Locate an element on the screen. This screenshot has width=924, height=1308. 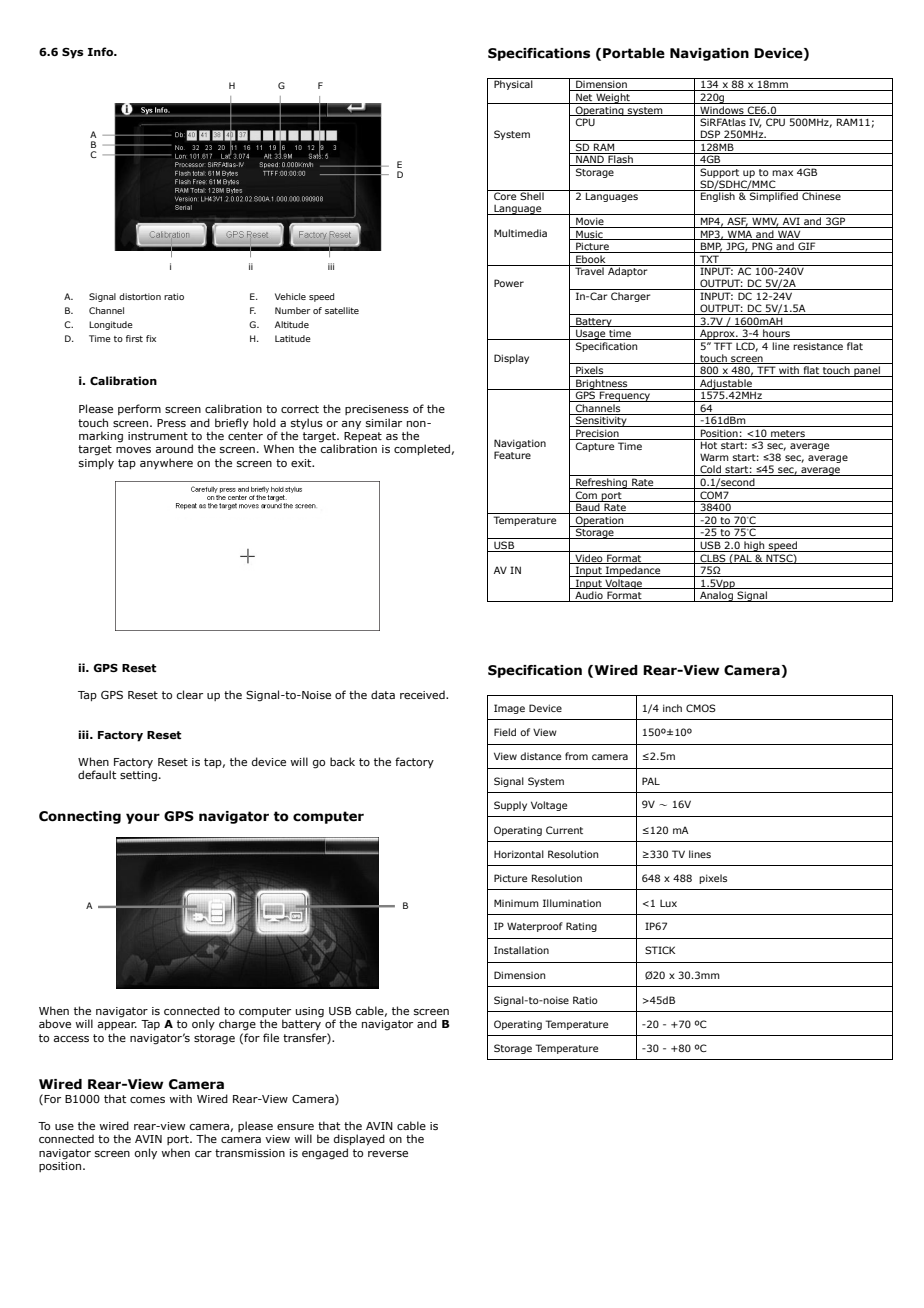
CMOS is located at coordinates (701, 708).
